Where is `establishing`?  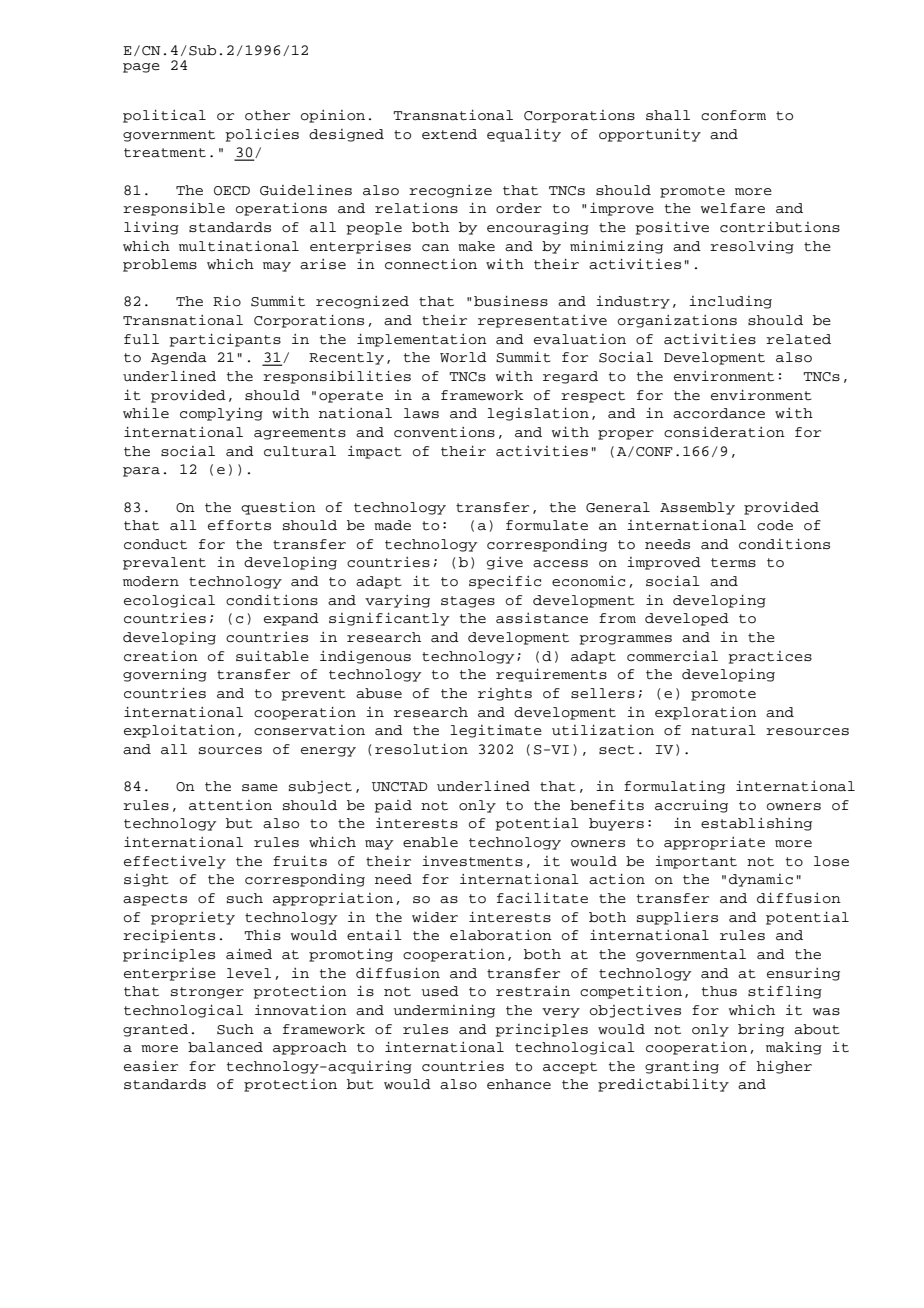
establishing is located at coordinates (756, 824).
